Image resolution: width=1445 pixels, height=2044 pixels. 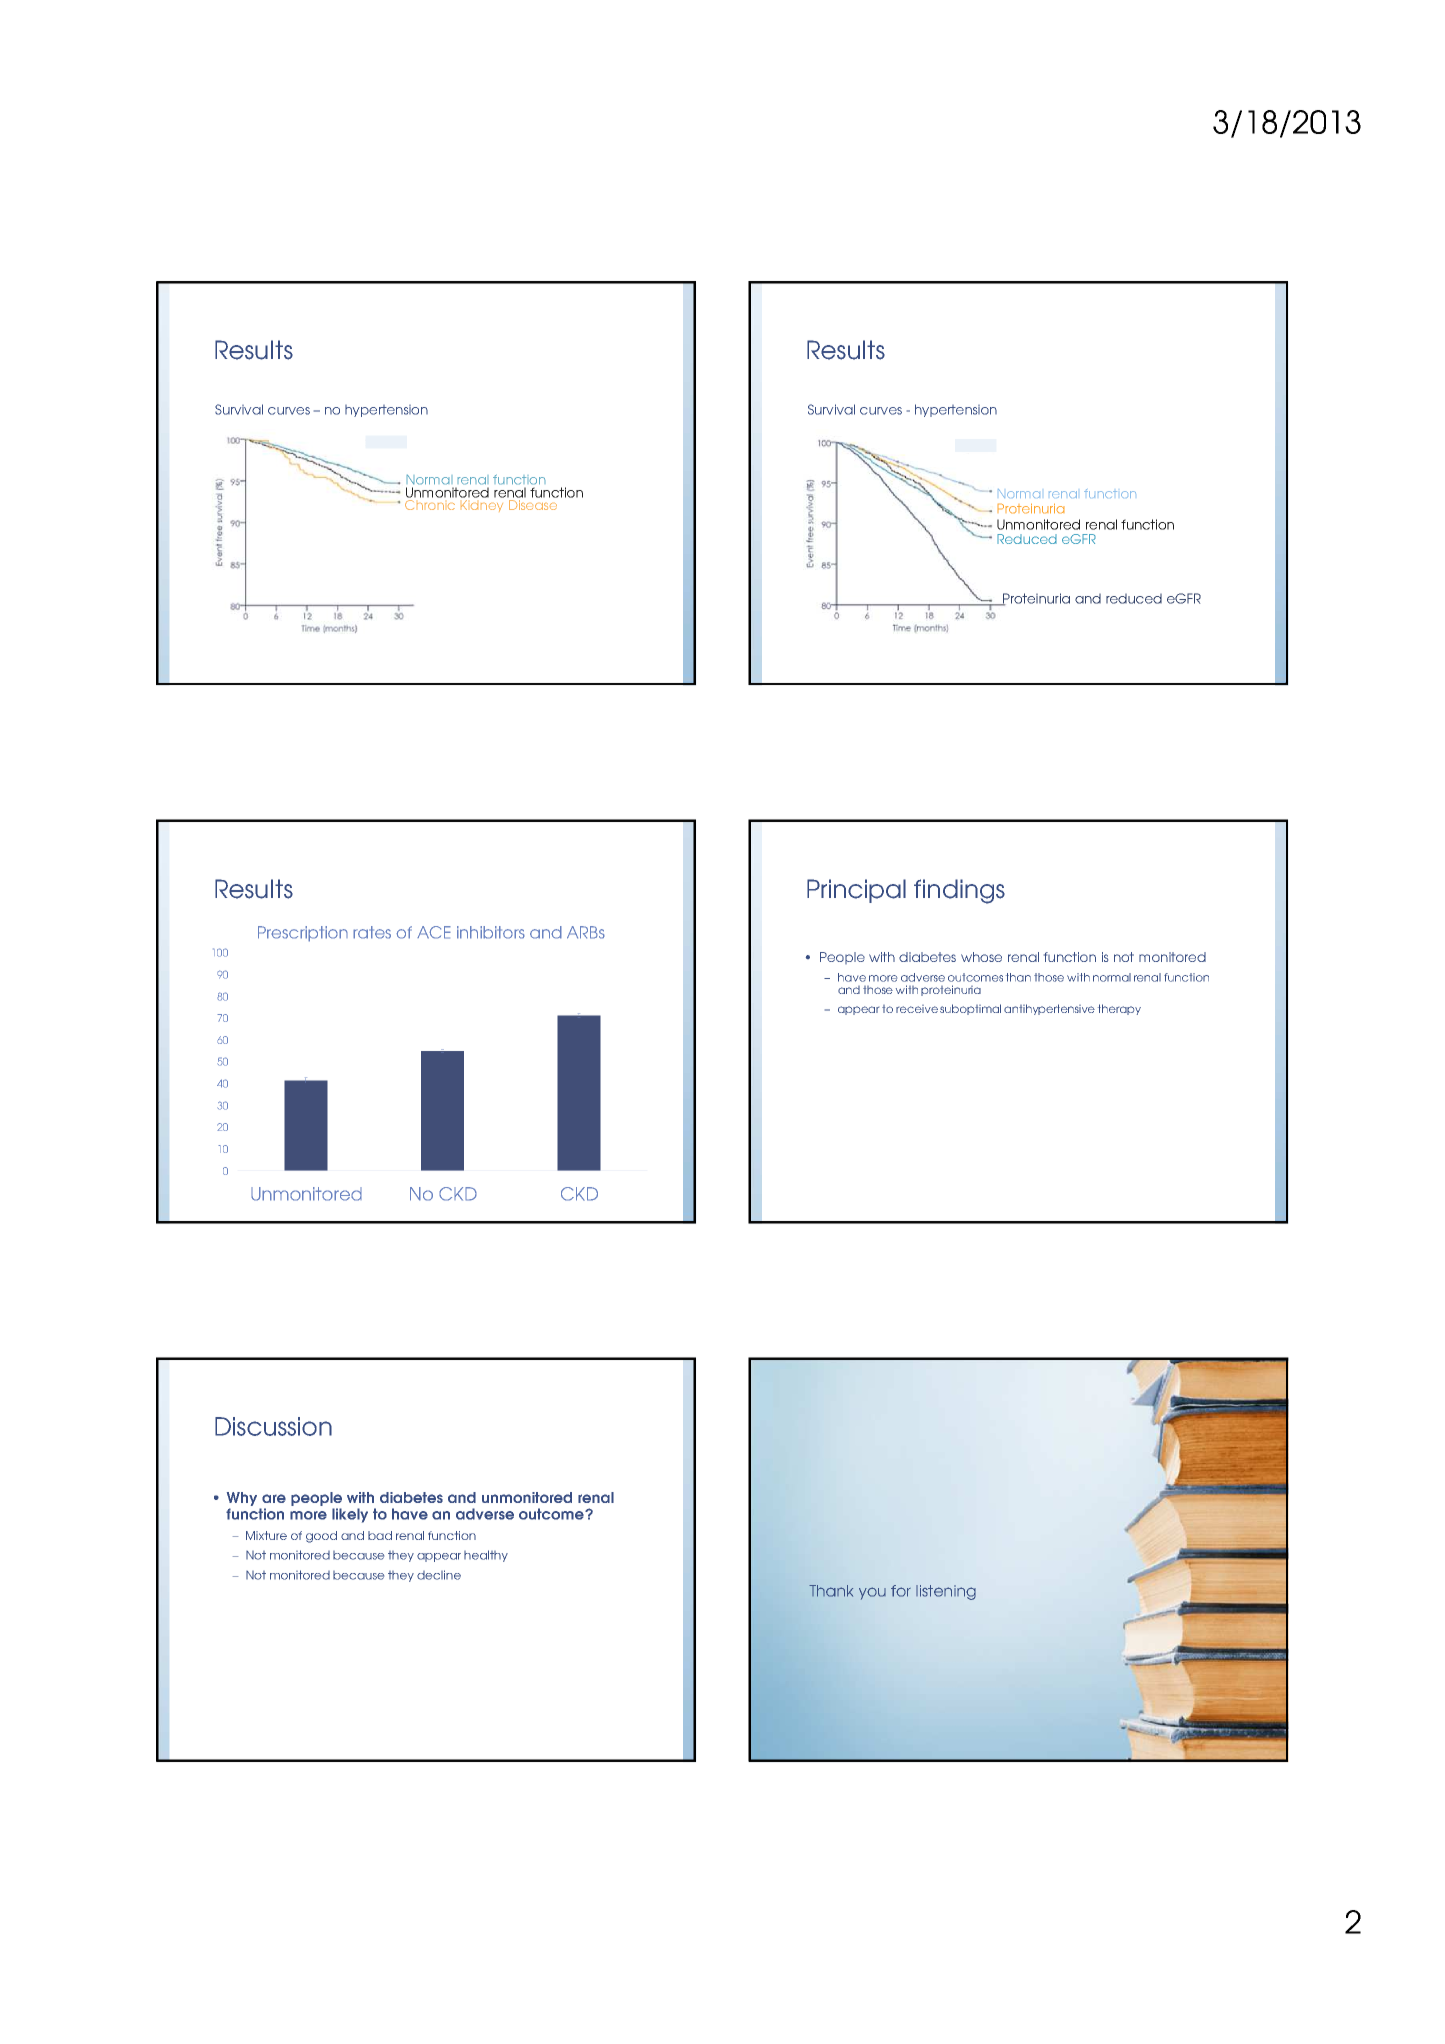 What do you see at coordinates (959, 891) in the image?
I see `findings` at bounding box center [959, 891].
